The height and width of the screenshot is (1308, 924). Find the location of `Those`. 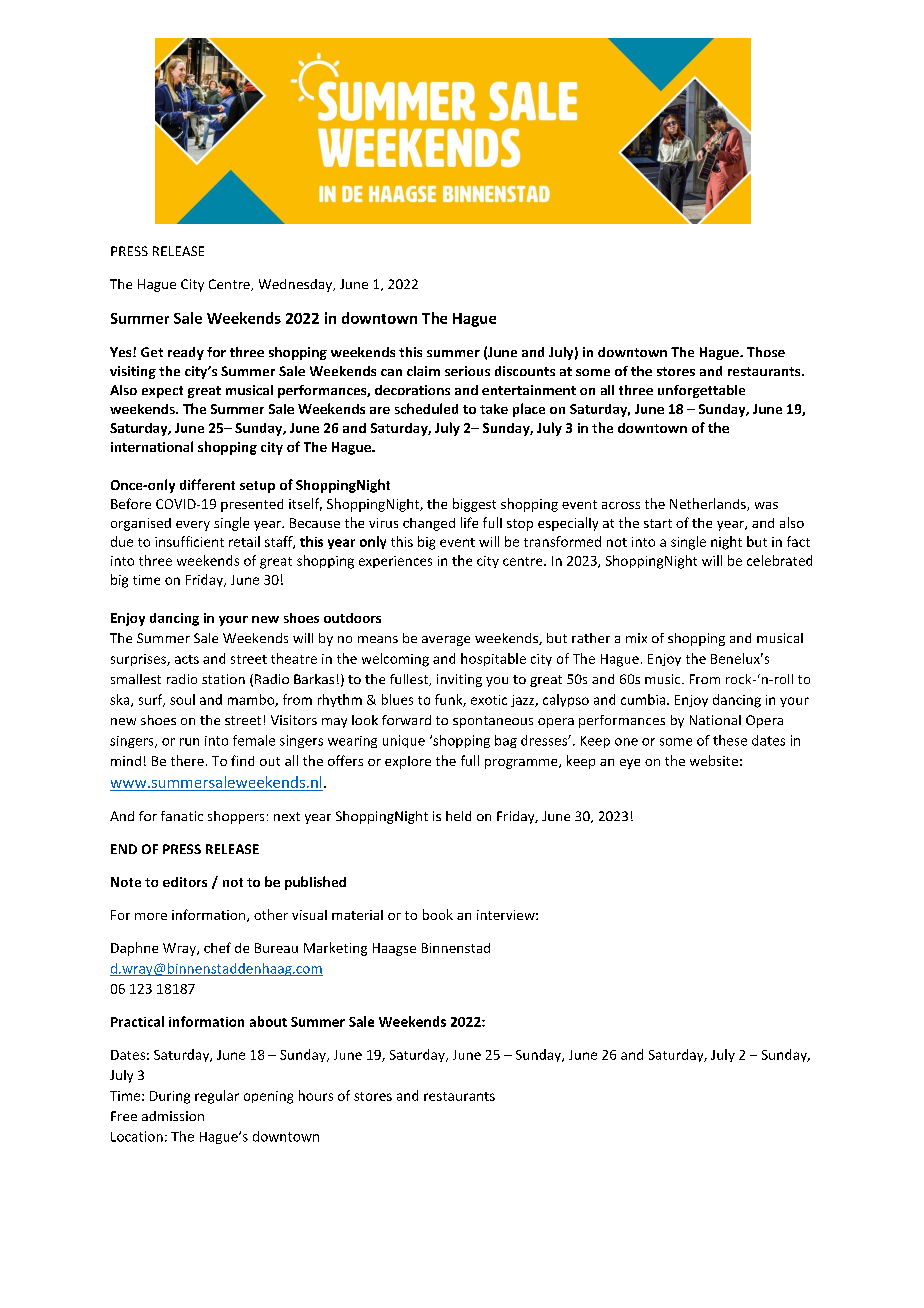

Those is located at coordinates (766, 352).
